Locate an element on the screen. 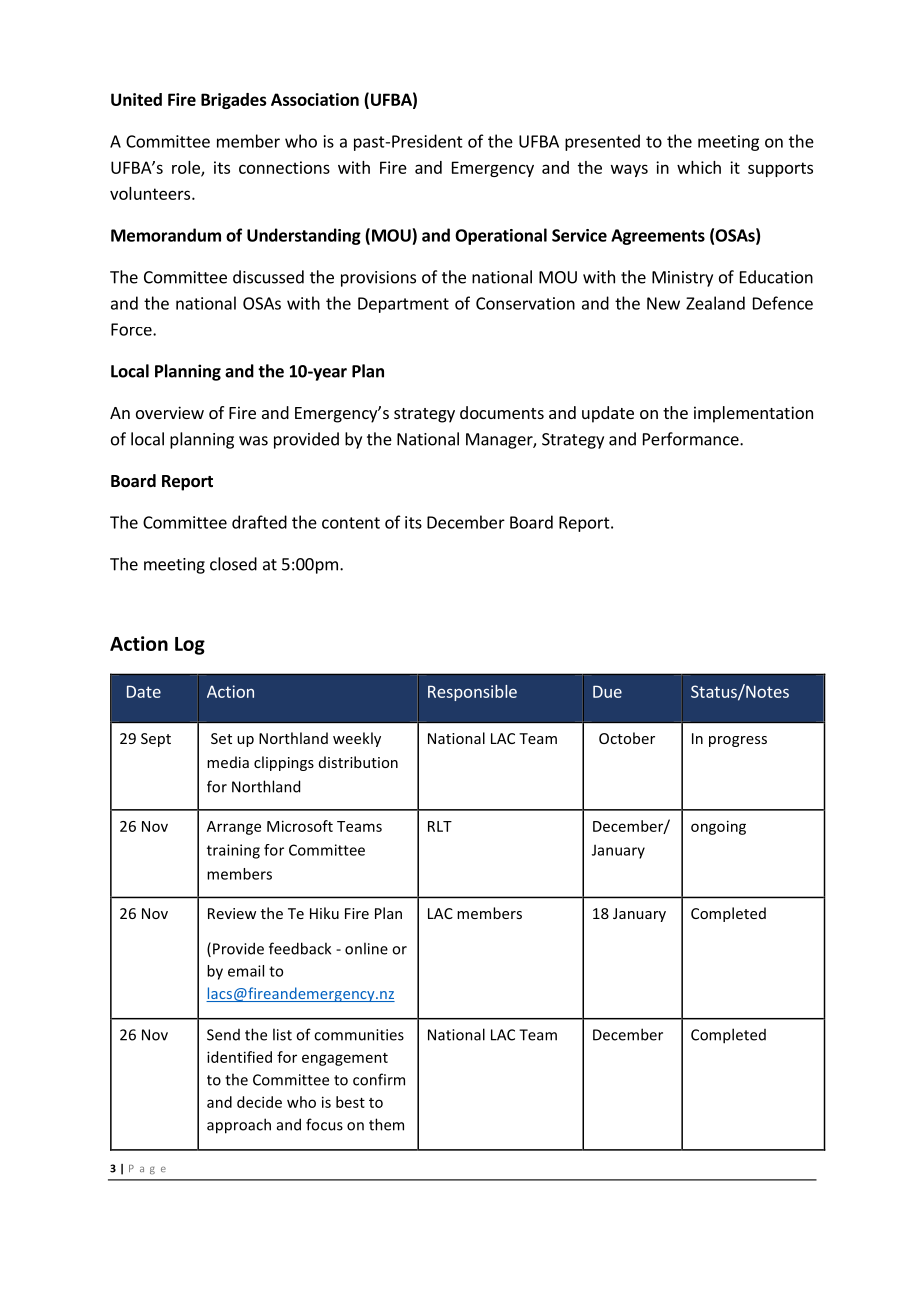 This screenshot has height=1308, width=924. Performance is located at coordinates (692, 439).
